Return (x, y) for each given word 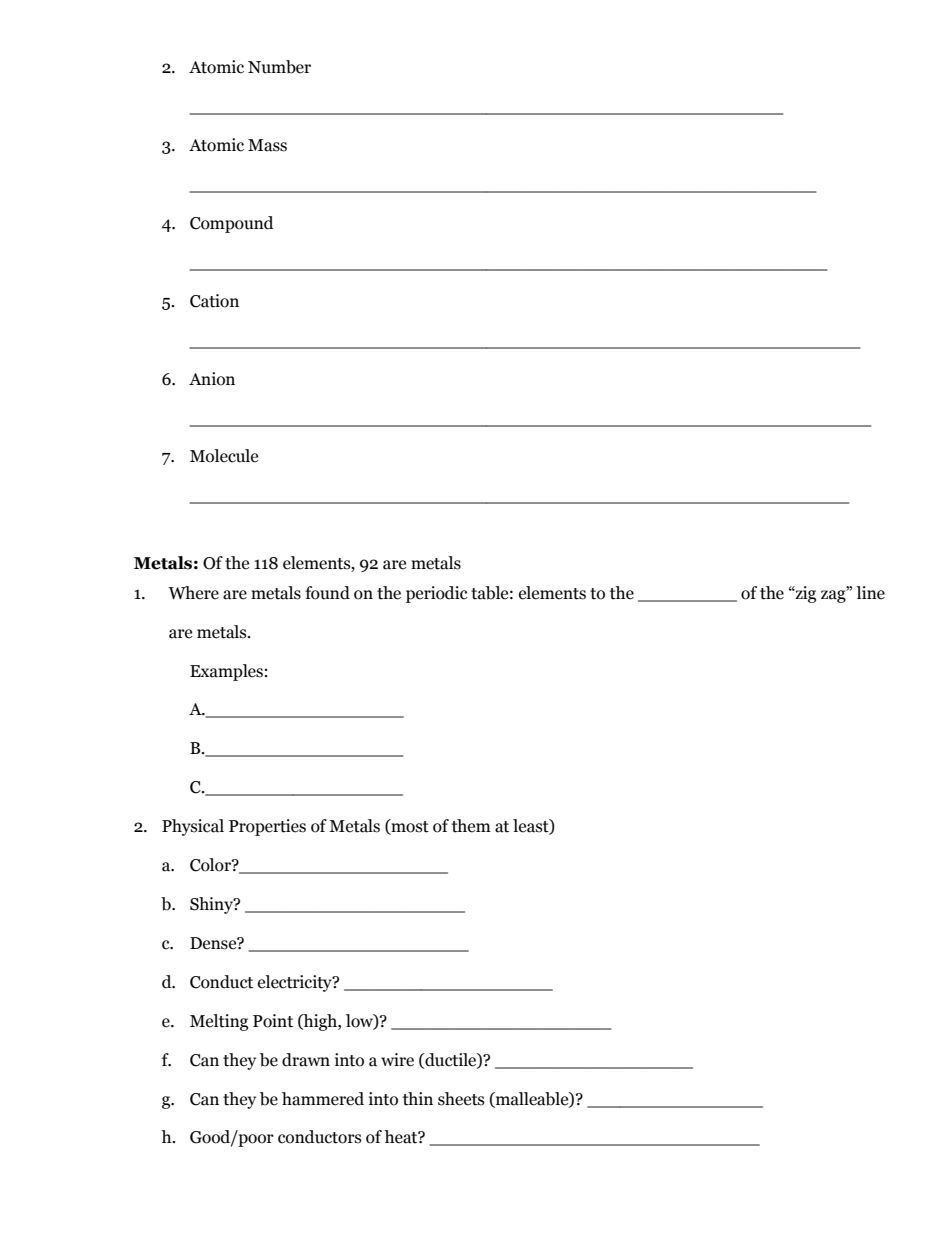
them (471, 826)
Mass (267, 145)
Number (279, 67)
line (870, 593)
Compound (232, 224)
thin (418, 1099)
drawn (306, 1060)
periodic (437, 594)
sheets (461, 1099)
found (327, 593)
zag (834, 596)
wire (397, 1060)
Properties (267, 827)
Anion (212, 379)
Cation (214, 301)
